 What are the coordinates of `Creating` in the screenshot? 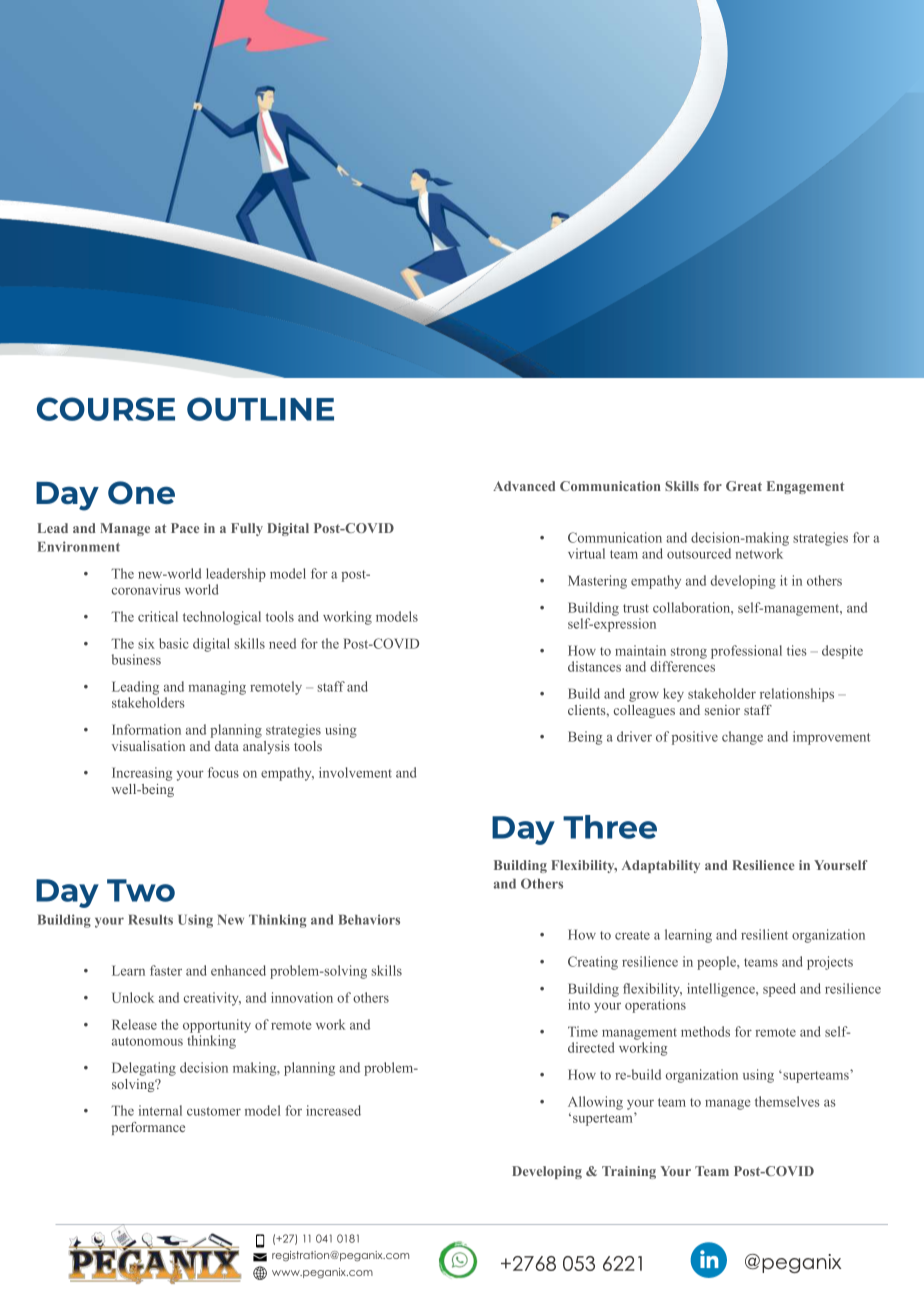 It's located at (593, 963).
